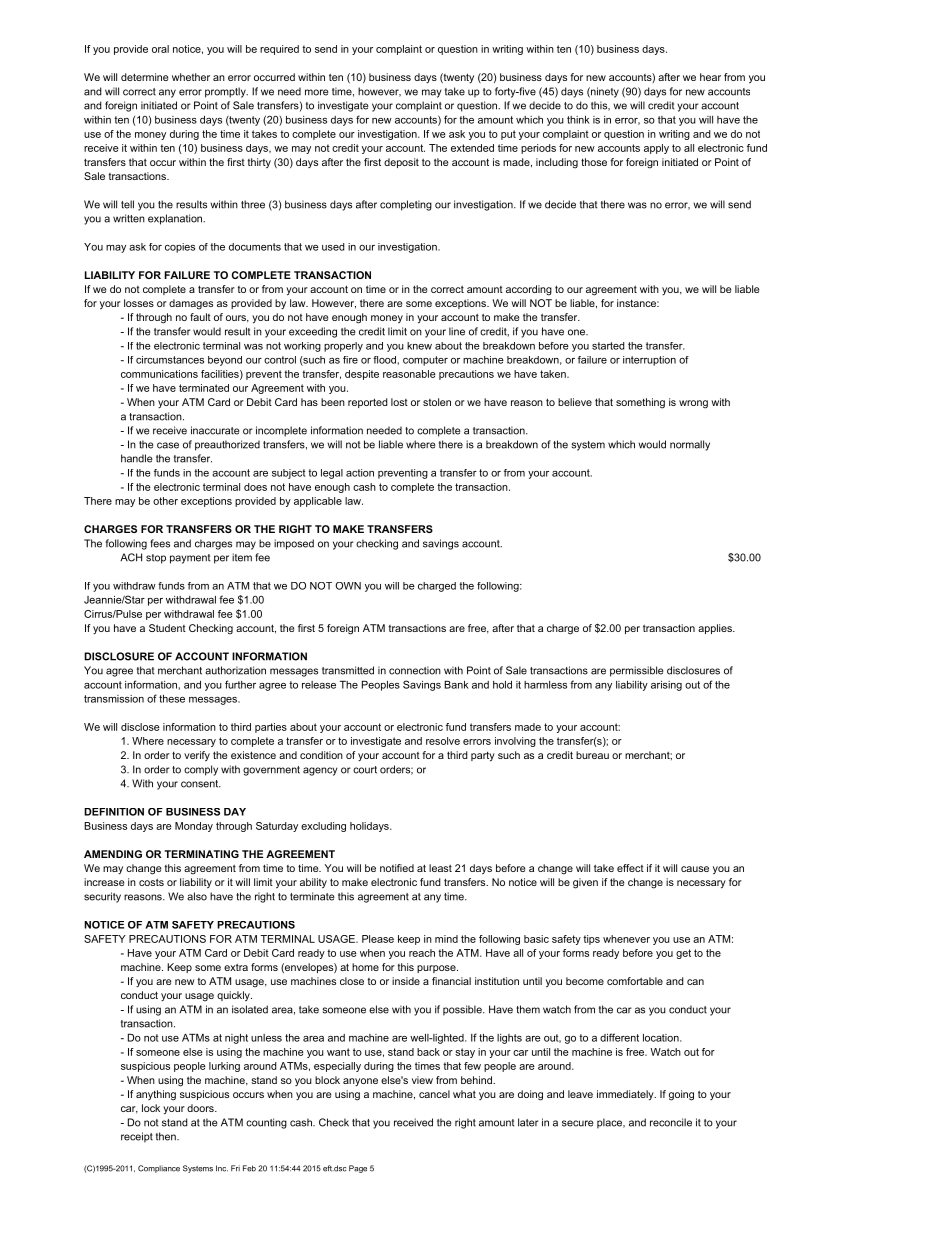  I want to click on deposit, so click(401, 163).
